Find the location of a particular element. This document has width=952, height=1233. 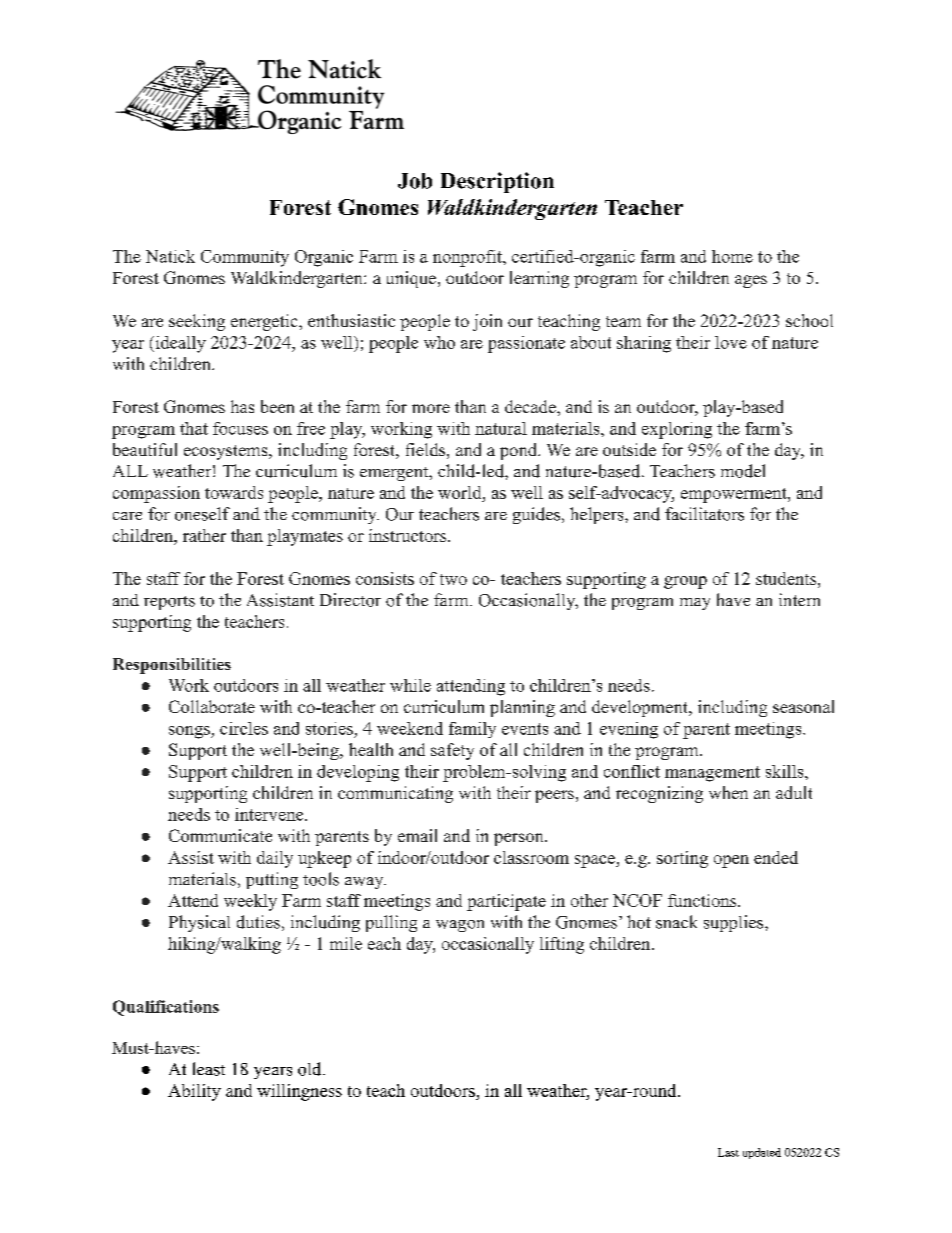

Last is located at coordinates (728, 1152).
